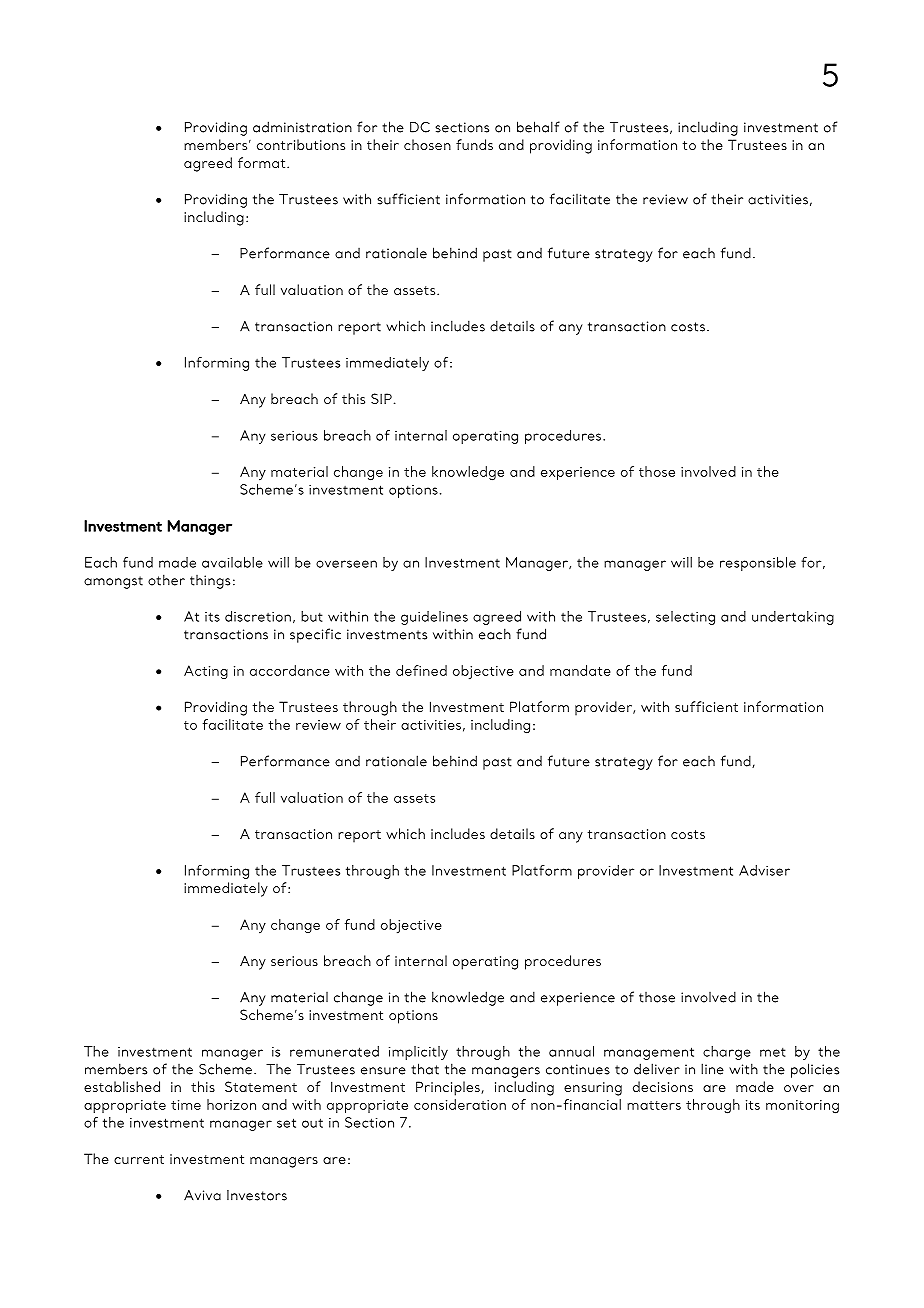  What do you see at coordinates (202, 1195) in the page?
I see `Aviva` at bounding box center [202, 1195].
